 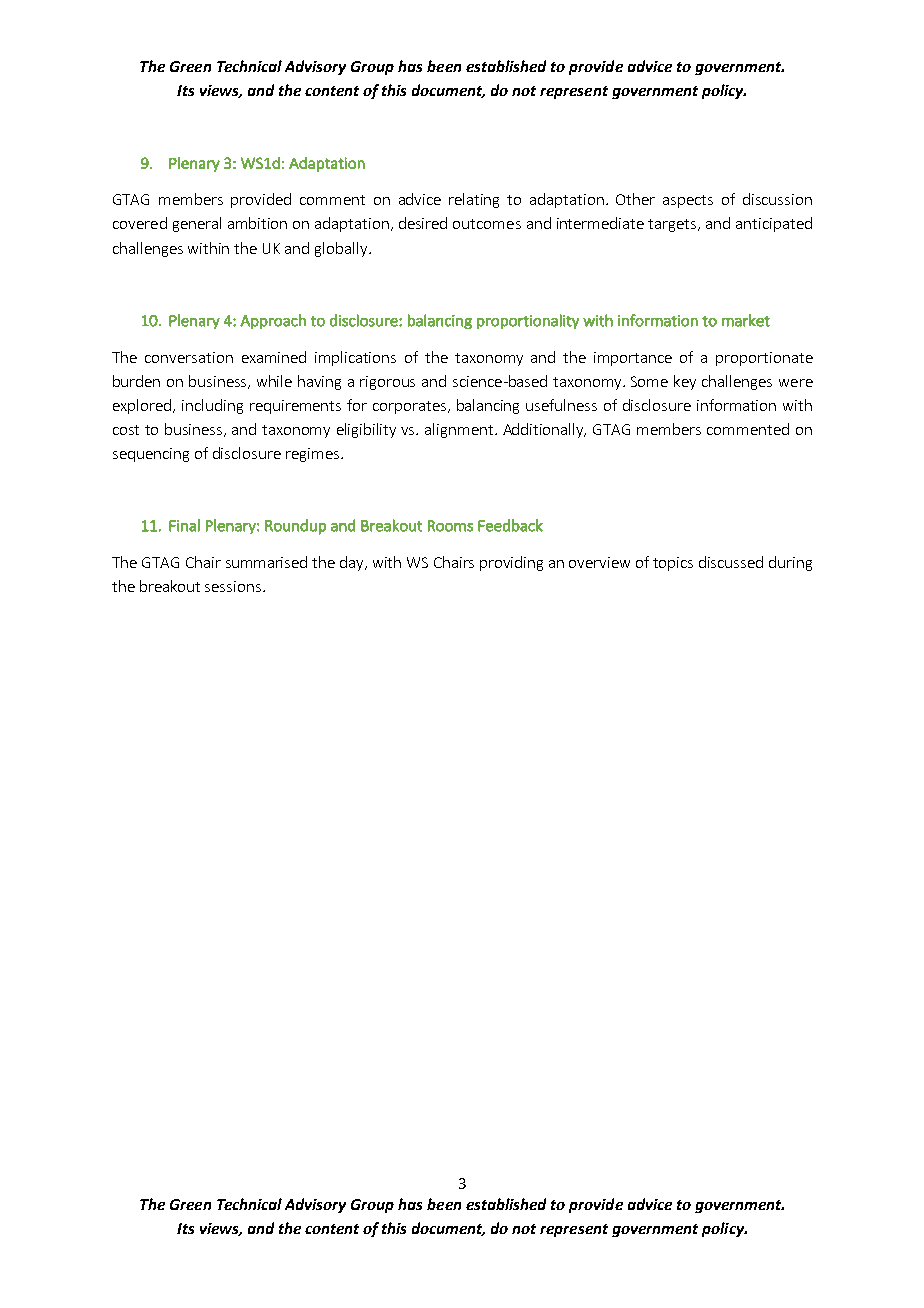 What do you see at coordinates (273, 321) in the screenshot?
I see `Approach` at bounding box center [273, 321].
